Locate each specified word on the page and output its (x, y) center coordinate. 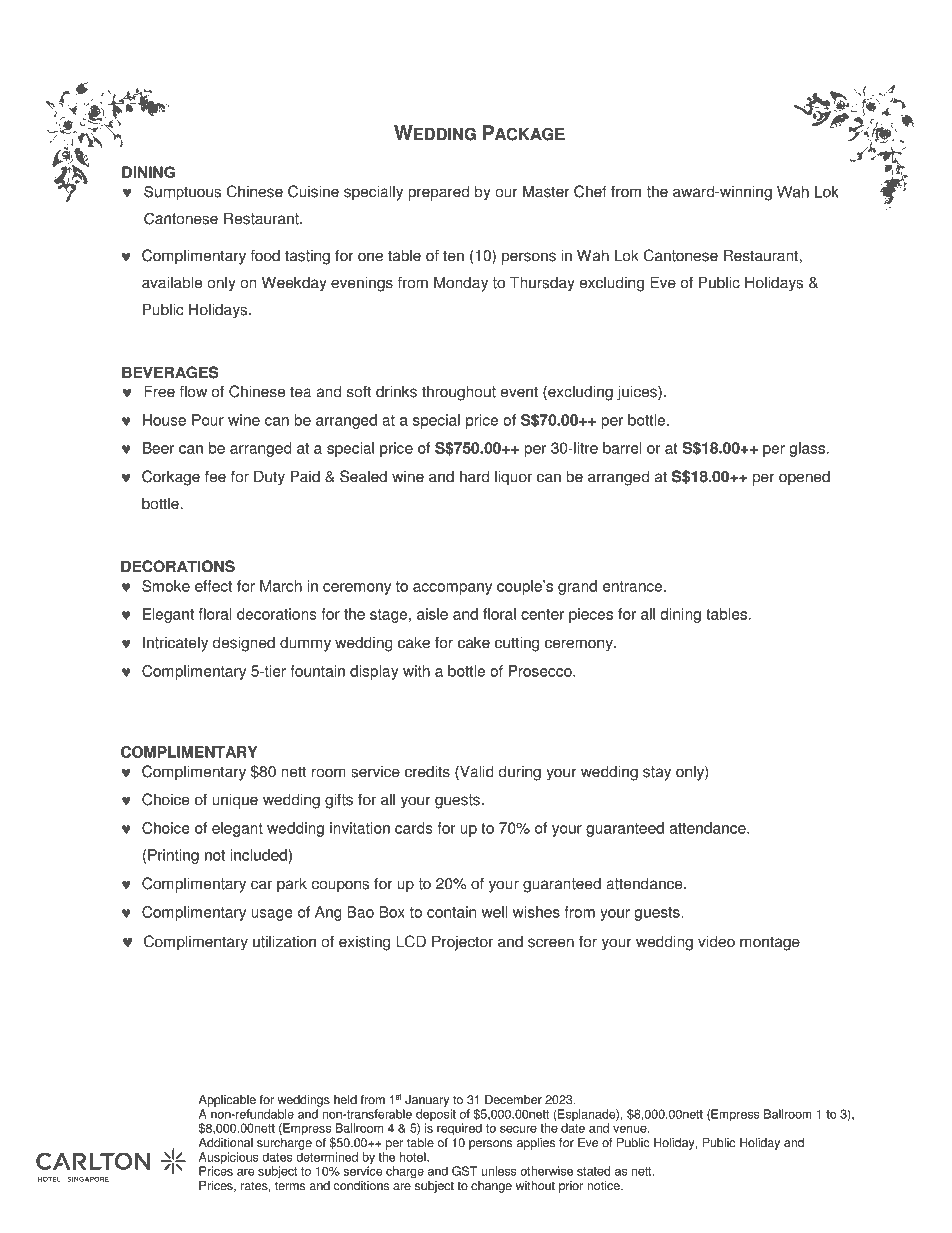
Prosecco (541, 671)
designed (244, 644)
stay (657, 773)
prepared (438, 193)
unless (499, 1171)
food (265, 255)
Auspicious (229, 1158)
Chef (590, 191)
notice (604, 1186)
